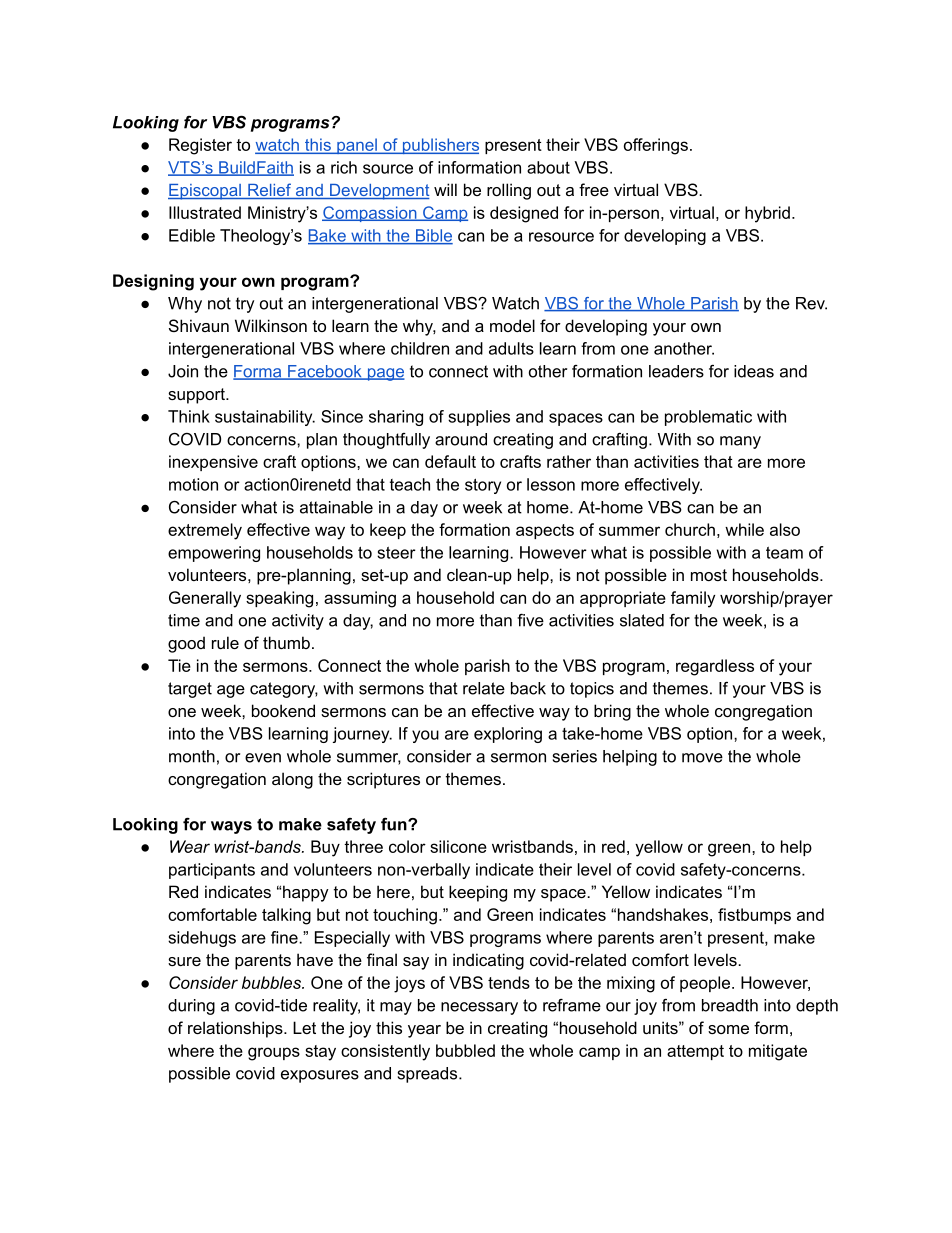  Describe the element at coordinates (212, 871) in the screenshot. I see `participants` at that location.
